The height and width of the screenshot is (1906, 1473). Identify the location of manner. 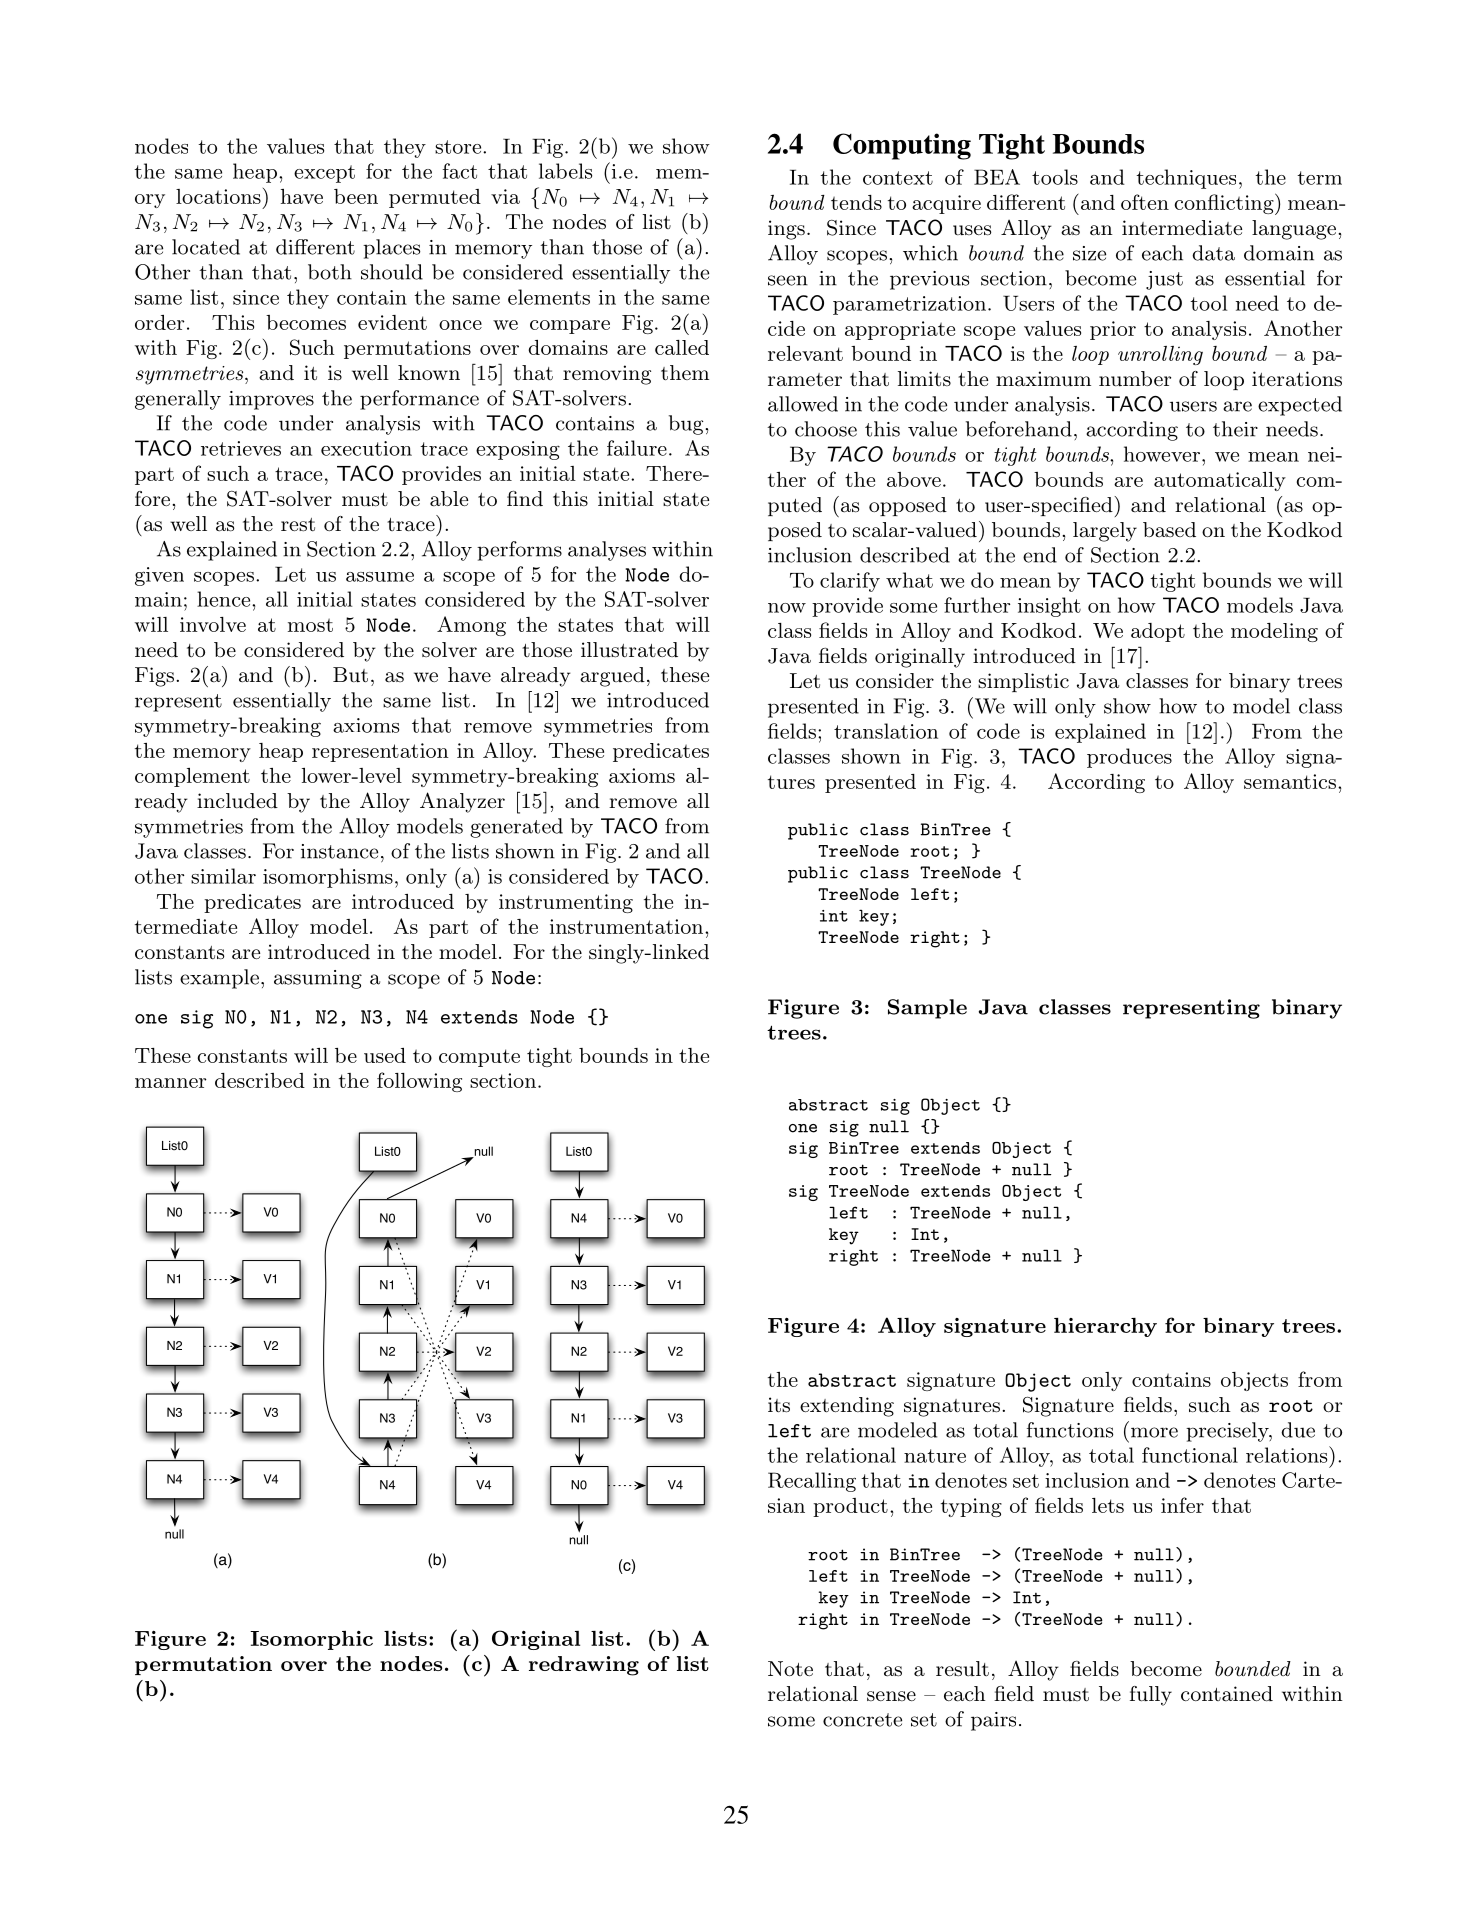
(170, 1083).
